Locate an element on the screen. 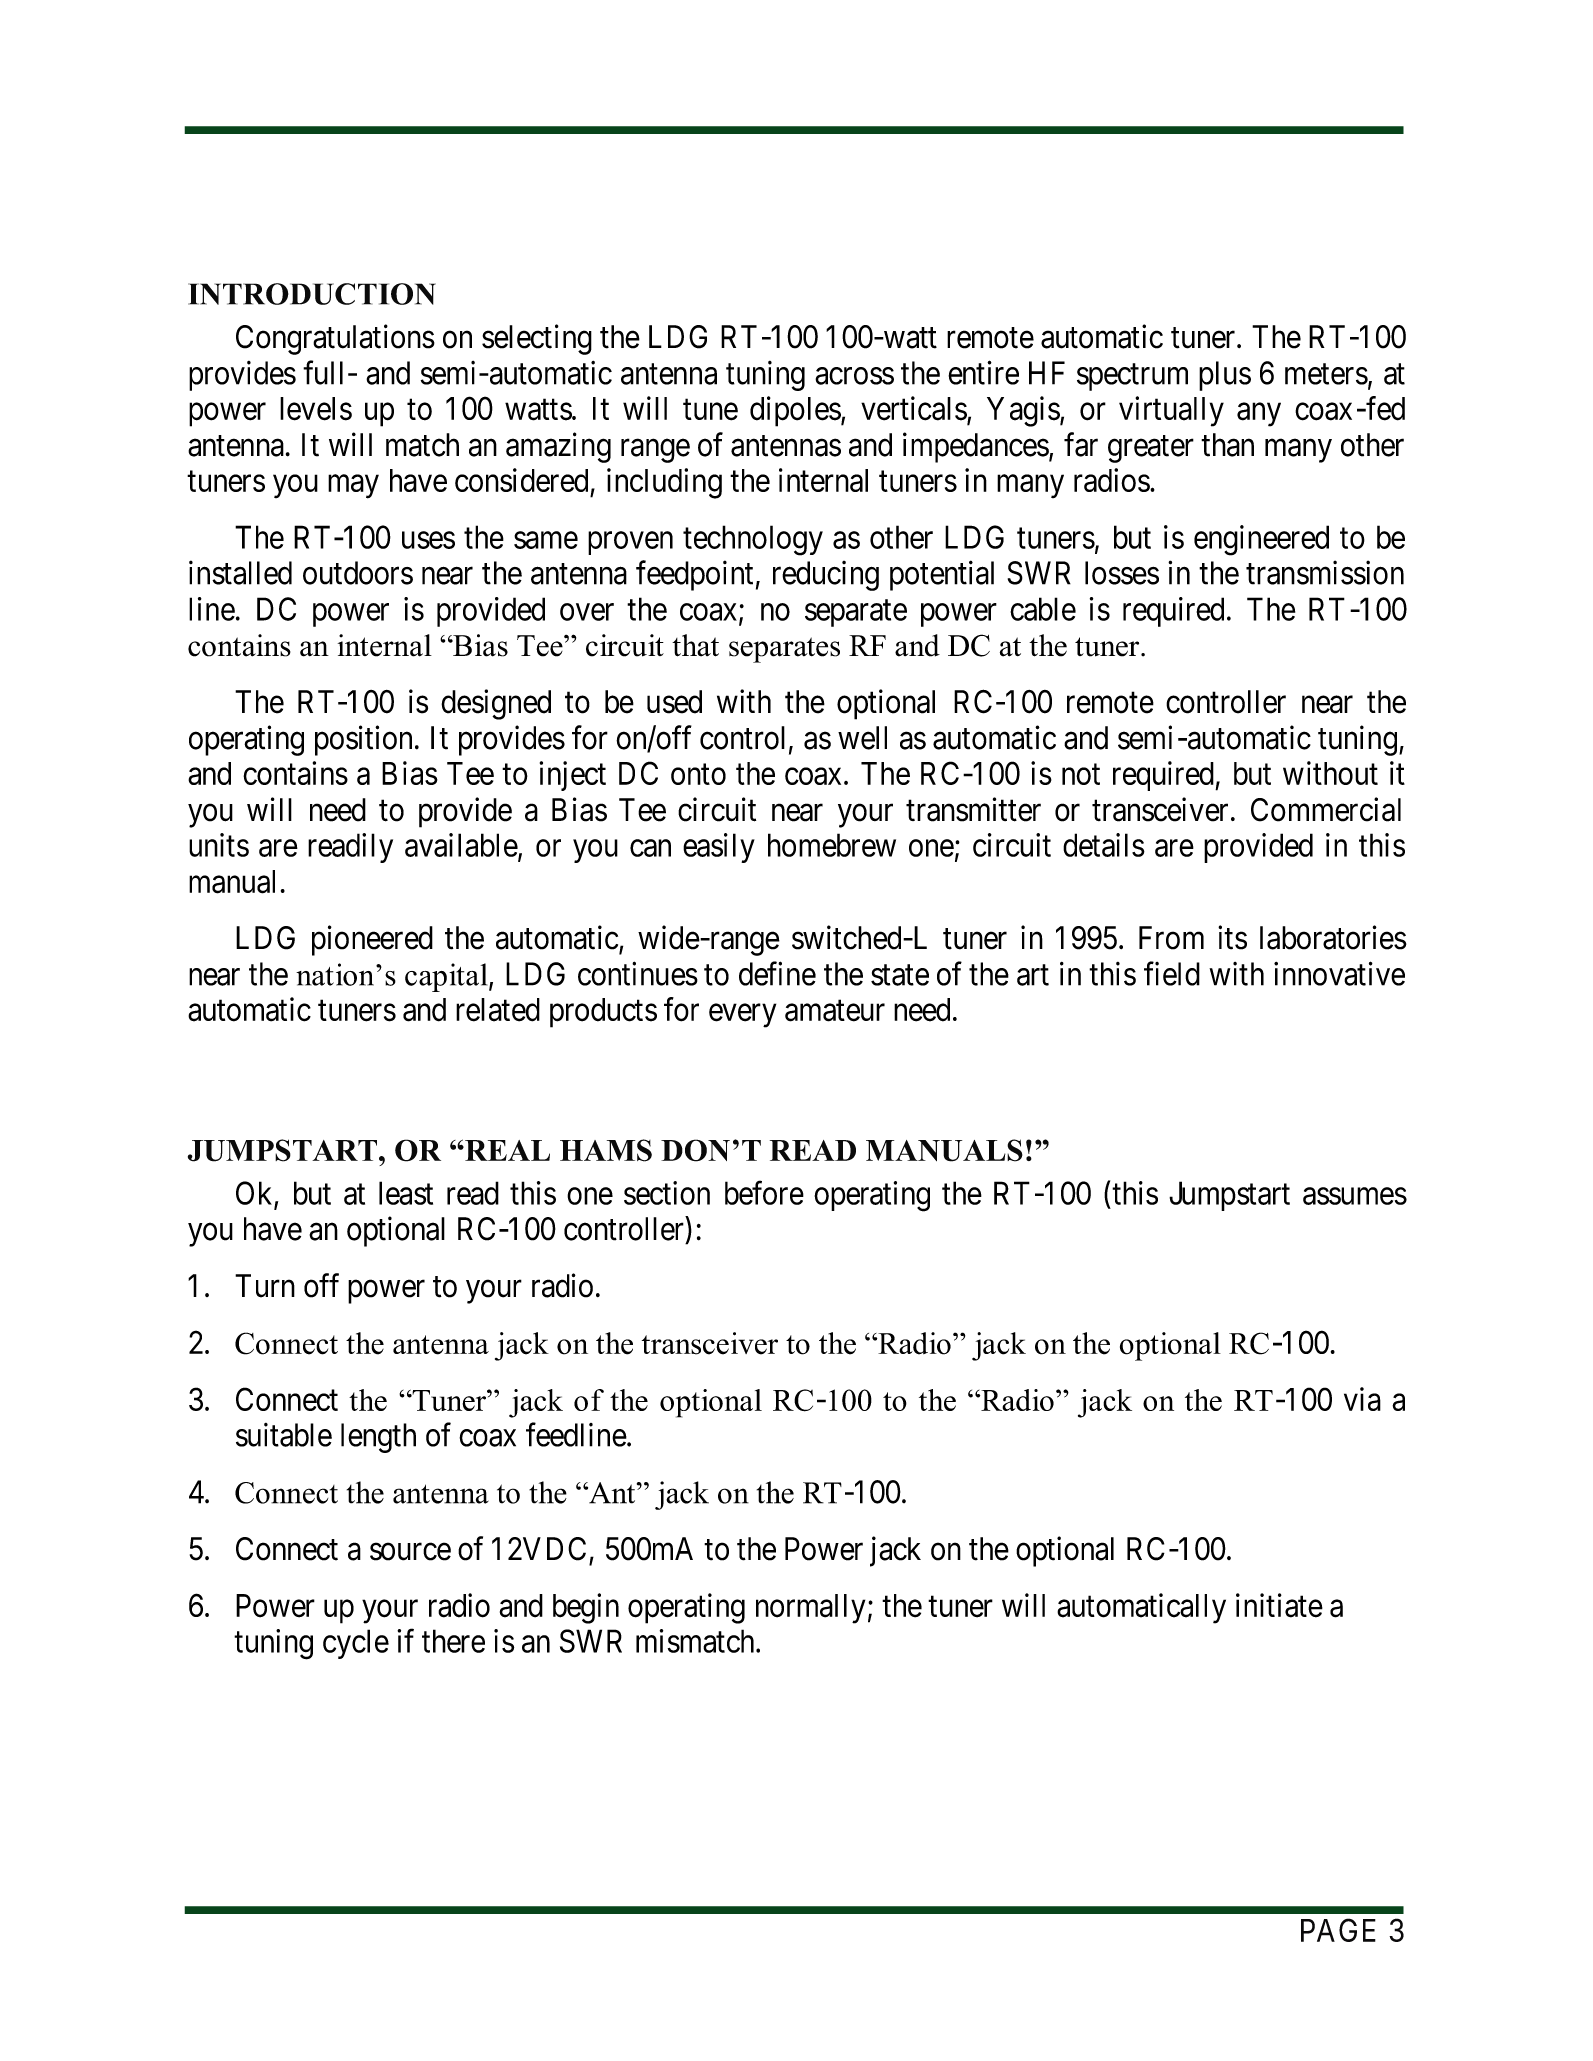  spectrum is located at coordinates (1132, 377).
